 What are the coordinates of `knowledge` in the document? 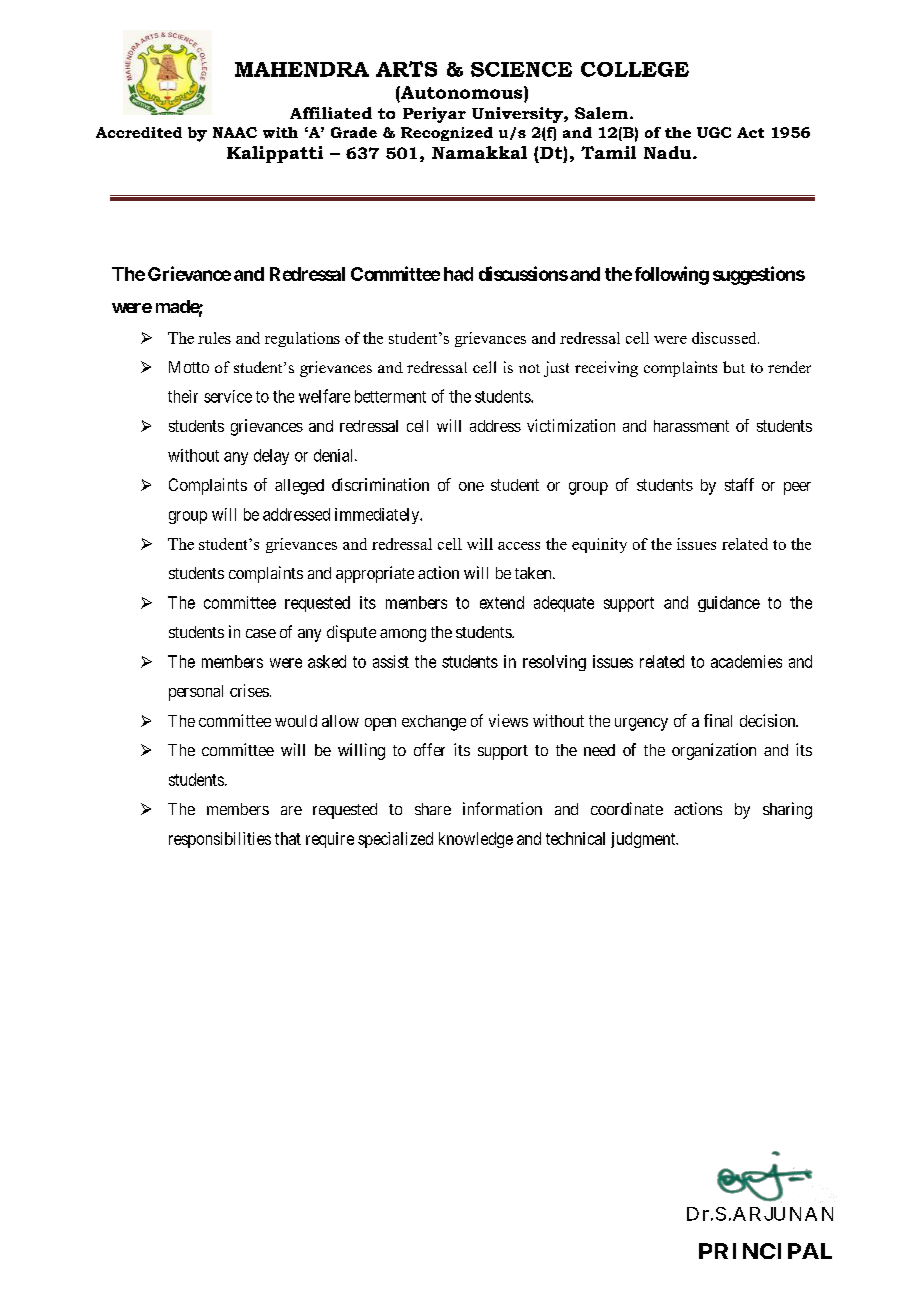 It's located at (476, 840).
